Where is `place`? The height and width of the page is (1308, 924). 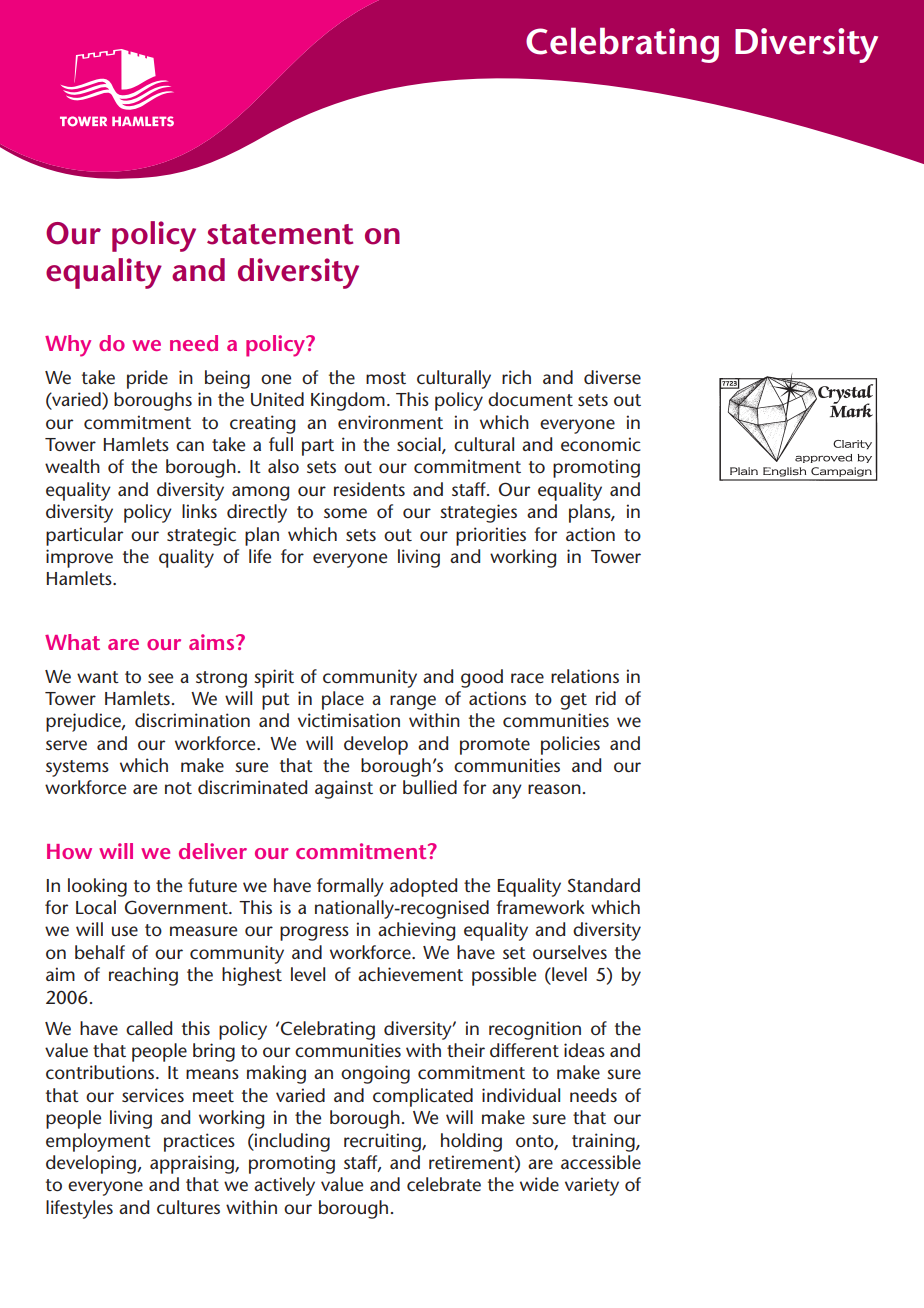
place is located at coordinates (343, 700).
